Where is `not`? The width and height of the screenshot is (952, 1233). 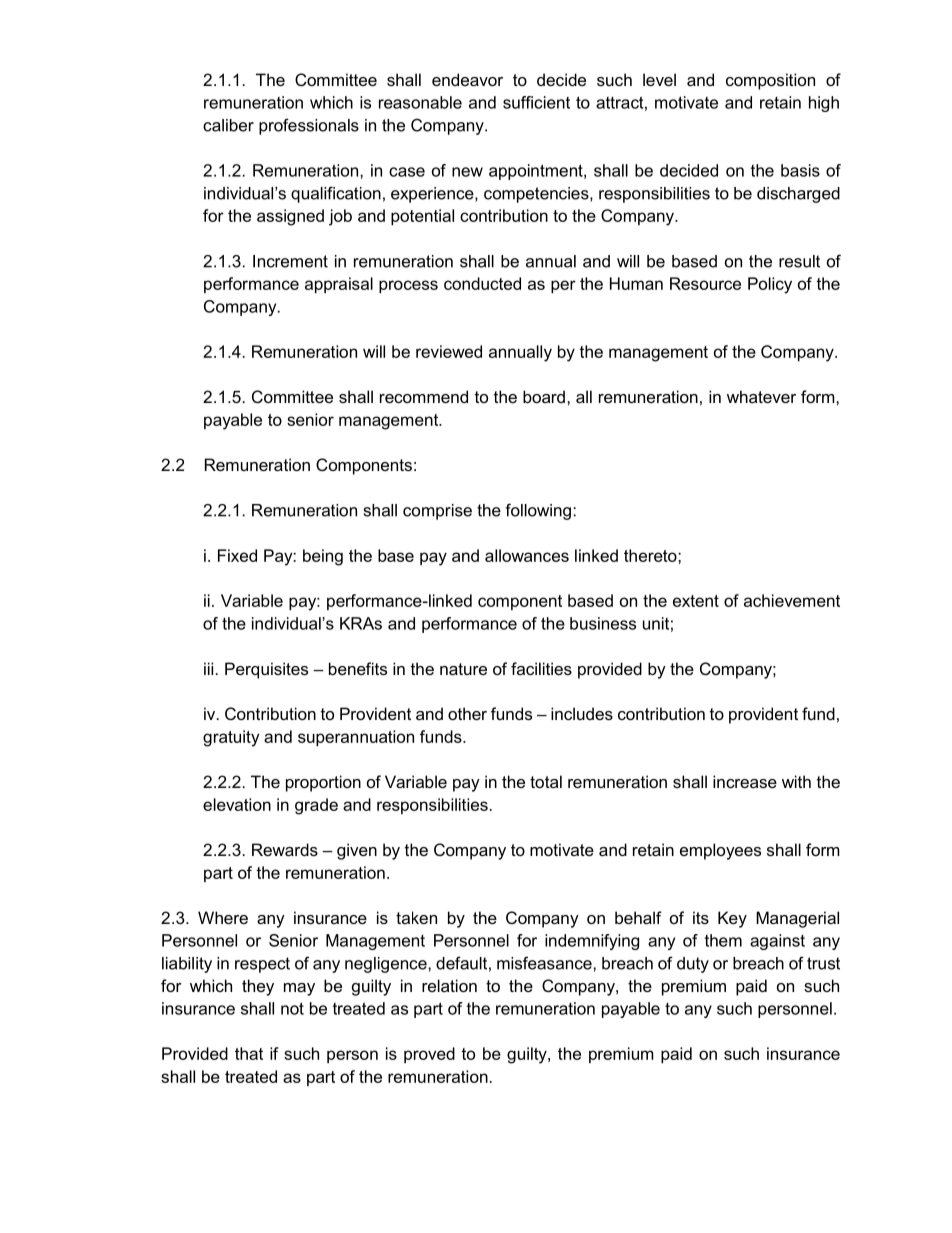
not is located at coordinates (292, 1008).
